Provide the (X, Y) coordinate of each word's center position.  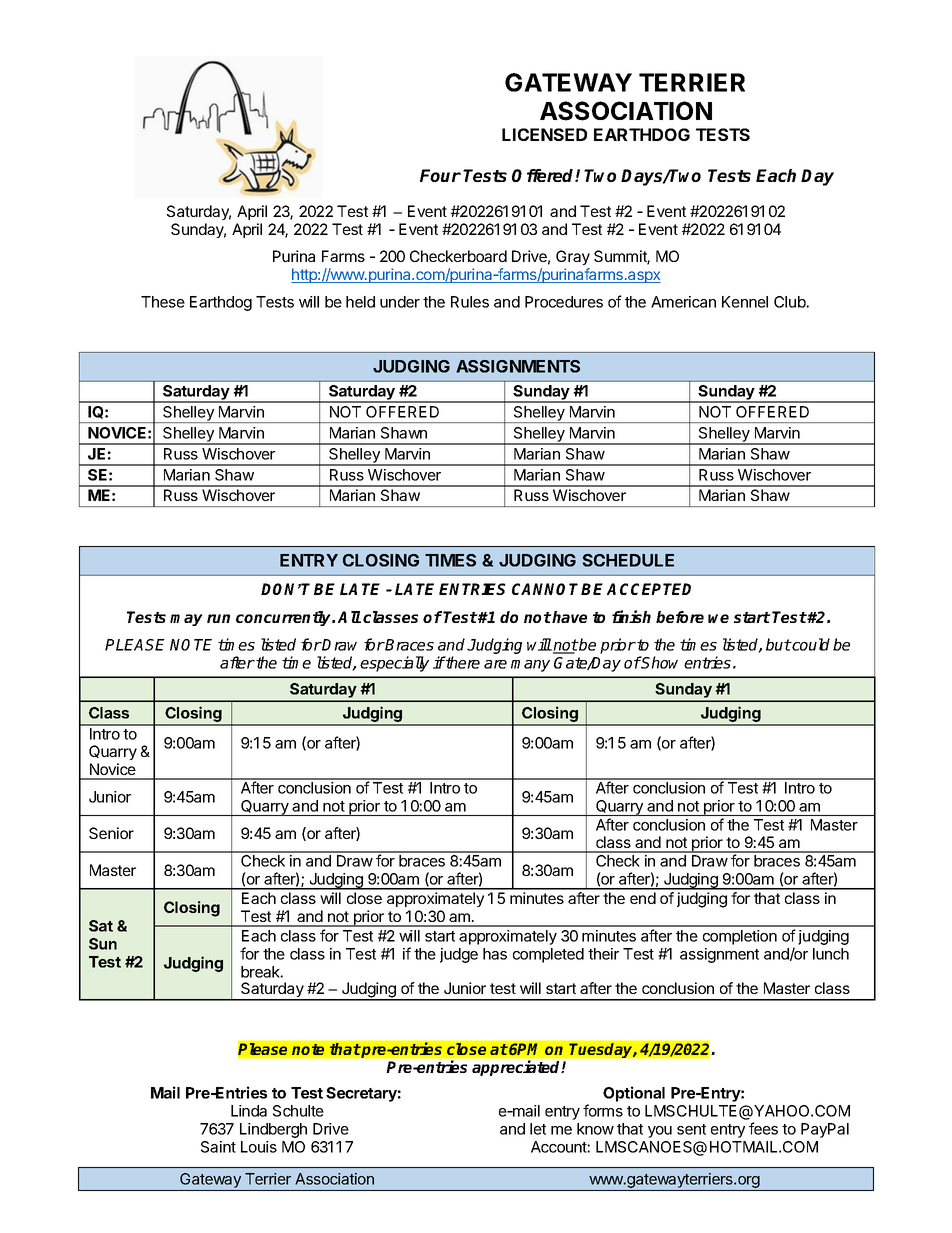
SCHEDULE (628, 560)
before (680, 617)
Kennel (745, 302)
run (218, 618)
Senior (111, 833)
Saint (218, 1147)
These (163, 302)
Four (440, 175)
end (643, 898)
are (495, 664)
